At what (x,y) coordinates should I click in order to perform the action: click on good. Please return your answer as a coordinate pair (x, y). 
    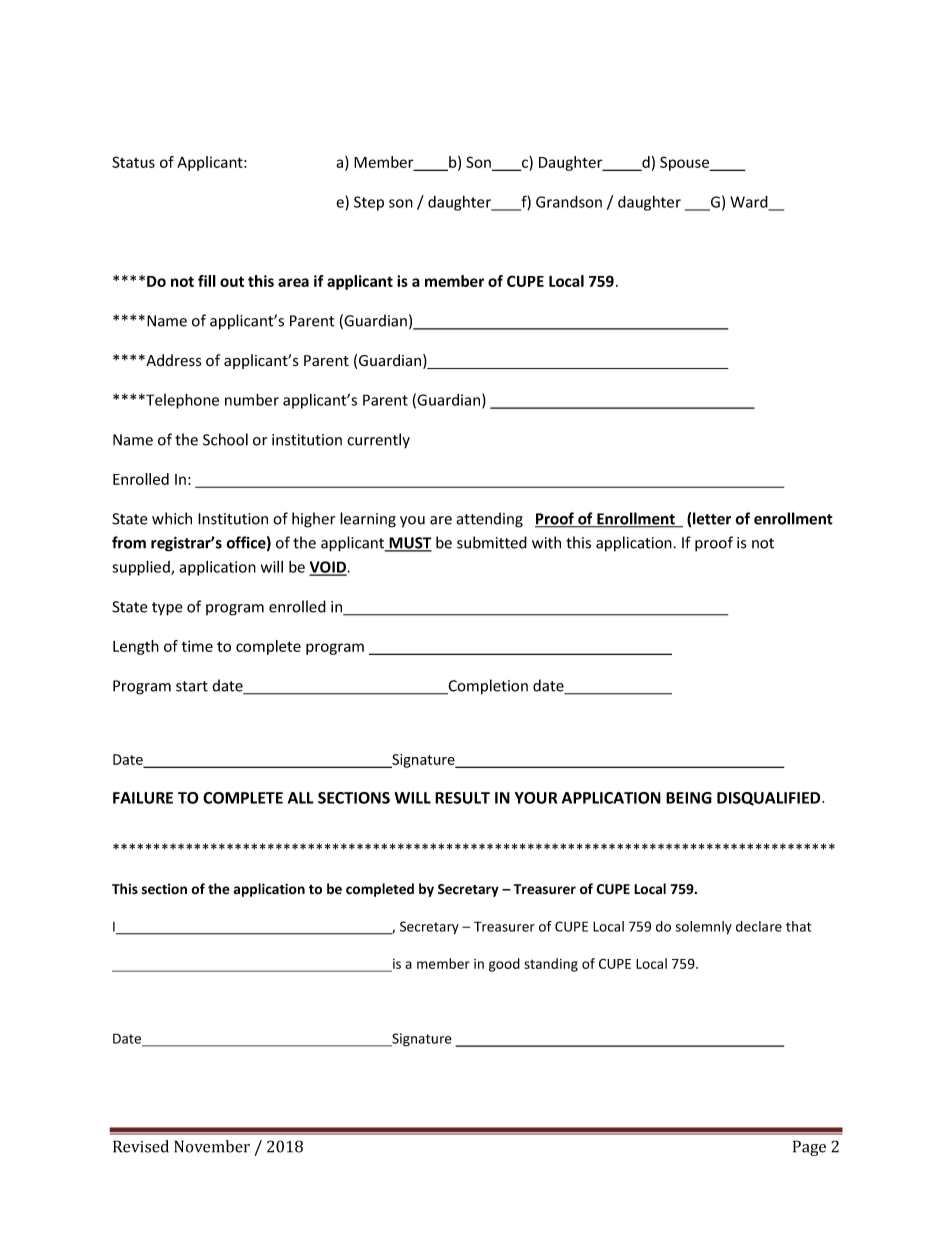
    Looking at the image, I should click on (504, 965).
